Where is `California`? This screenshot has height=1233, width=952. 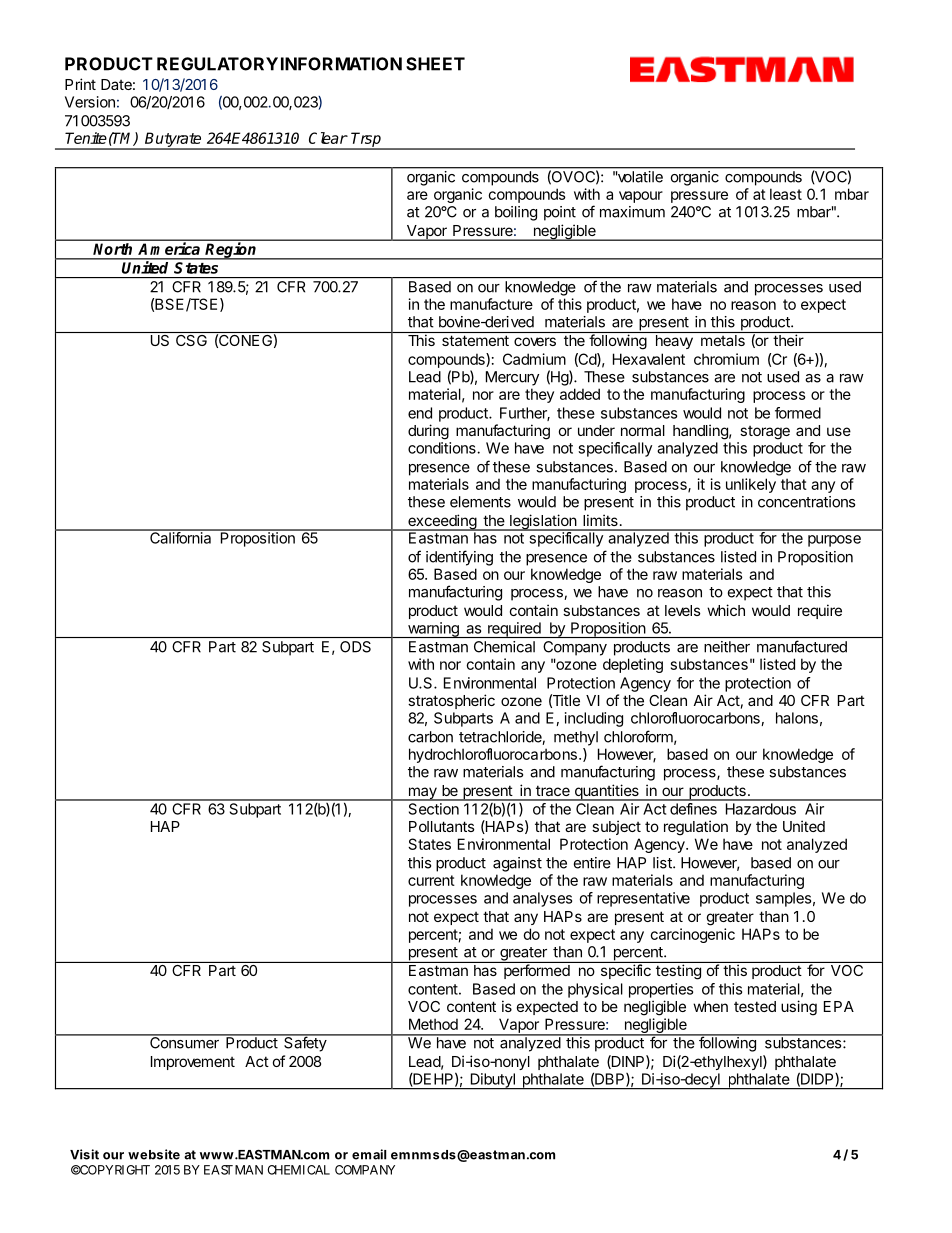 California is located at coordinates (181, 537).
